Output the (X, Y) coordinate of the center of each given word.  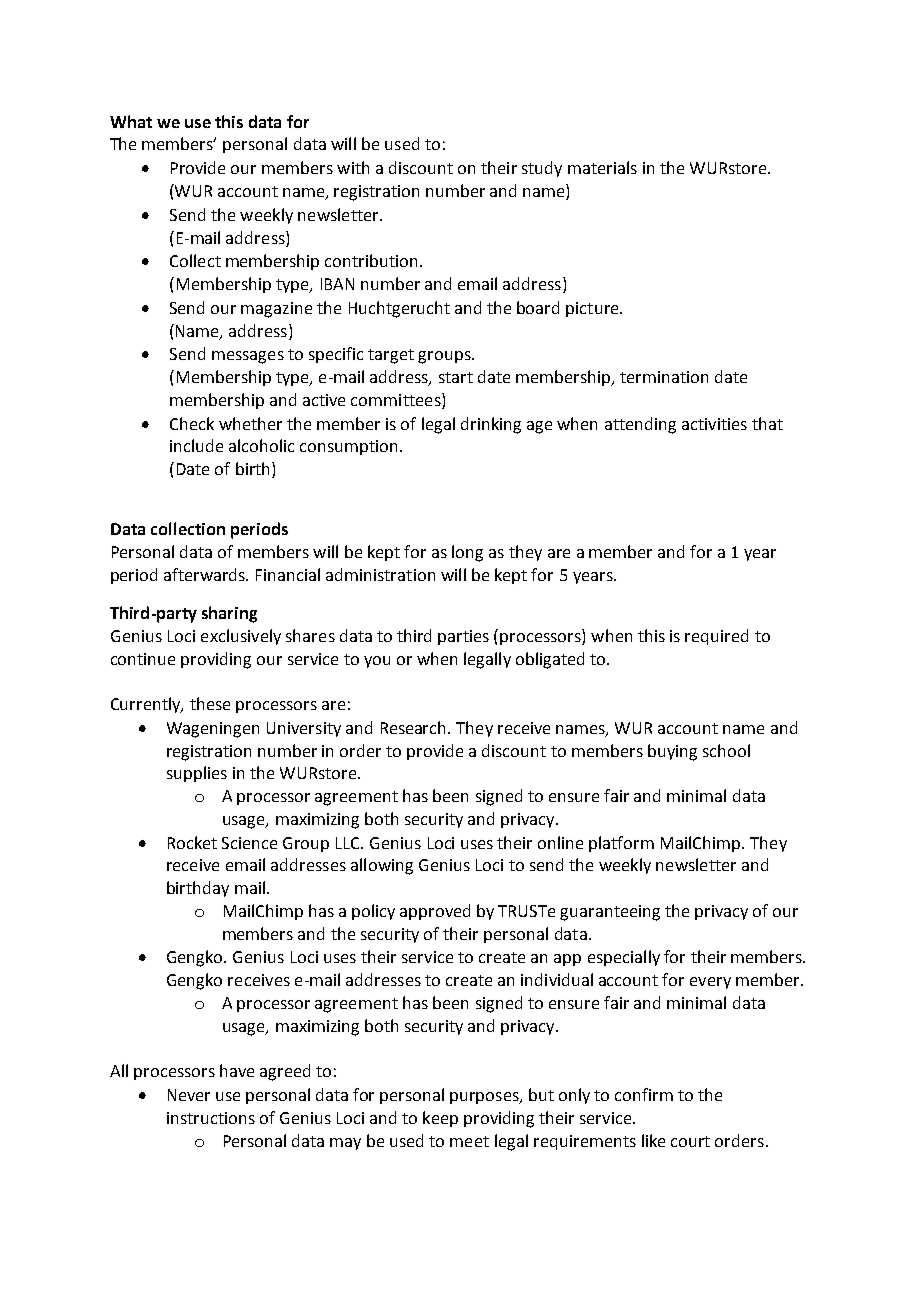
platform (621, 844)
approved (435, 912)
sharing (229, 614)
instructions (211, 1118)
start (456, 377)
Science (249, 843)
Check (192, 423)
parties (463, 637)
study (542, 169)
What (131, 121)
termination (664, 377)
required (716, 637)
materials (602, 167)
